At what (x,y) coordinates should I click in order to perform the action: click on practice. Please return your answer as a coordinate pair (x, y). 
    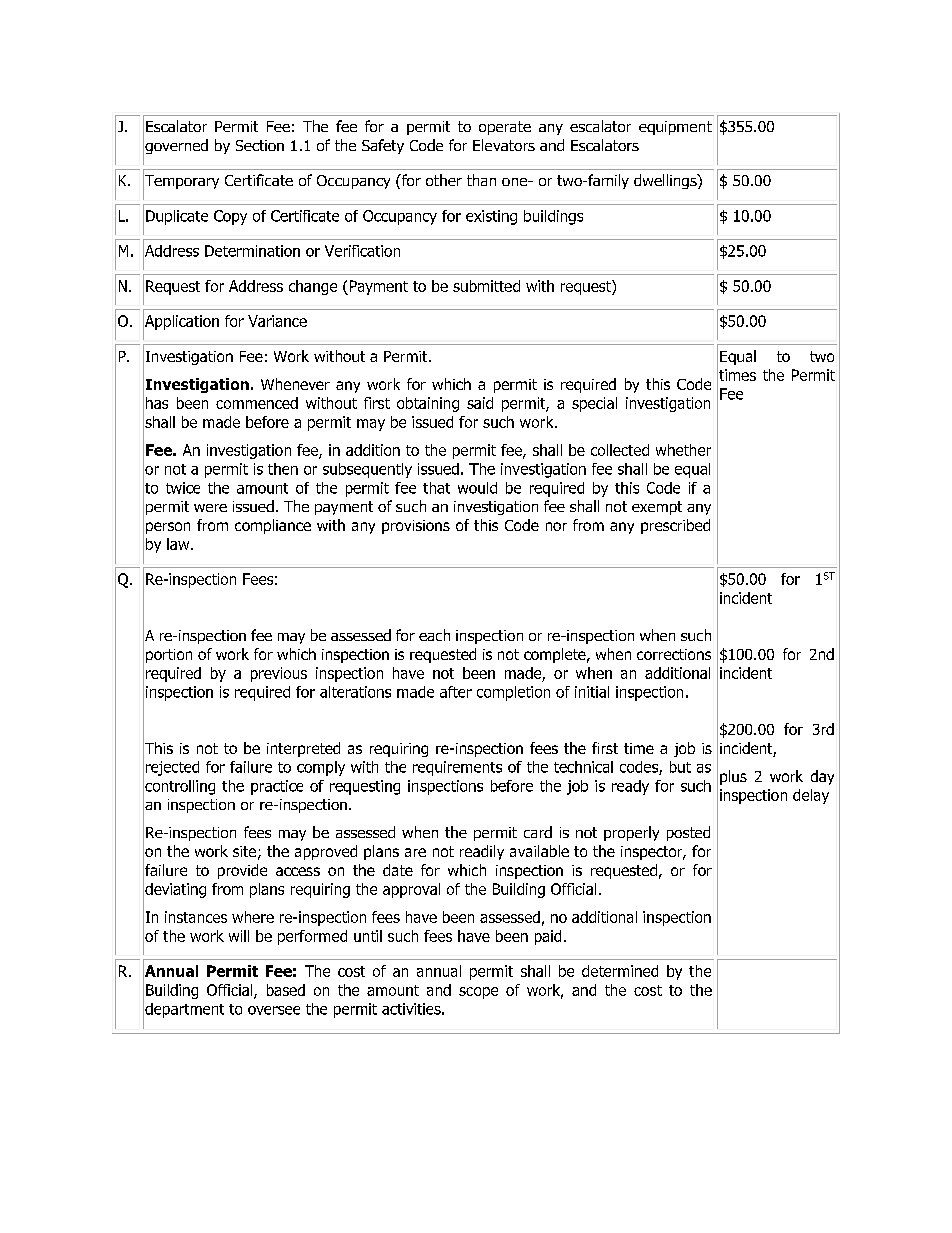
    Looking at the image, I should click on (277, 787).
